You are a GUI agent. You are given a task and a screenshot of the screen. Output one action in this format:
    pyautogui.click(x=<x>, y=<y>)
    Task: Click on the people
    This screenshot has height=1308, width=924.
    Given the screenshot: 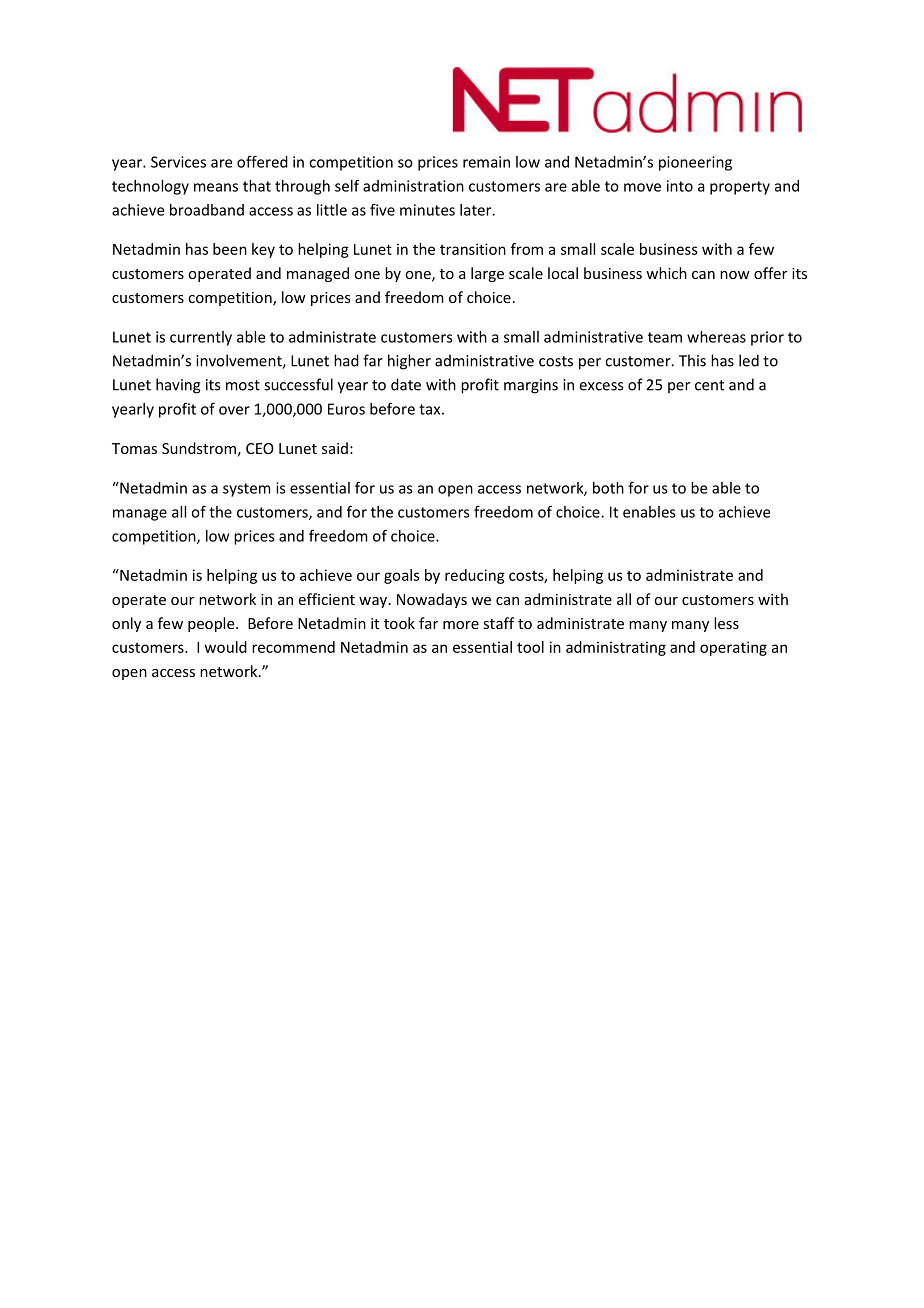 What is the action you would take?
    pyautogui.click(x=212, y=624)
